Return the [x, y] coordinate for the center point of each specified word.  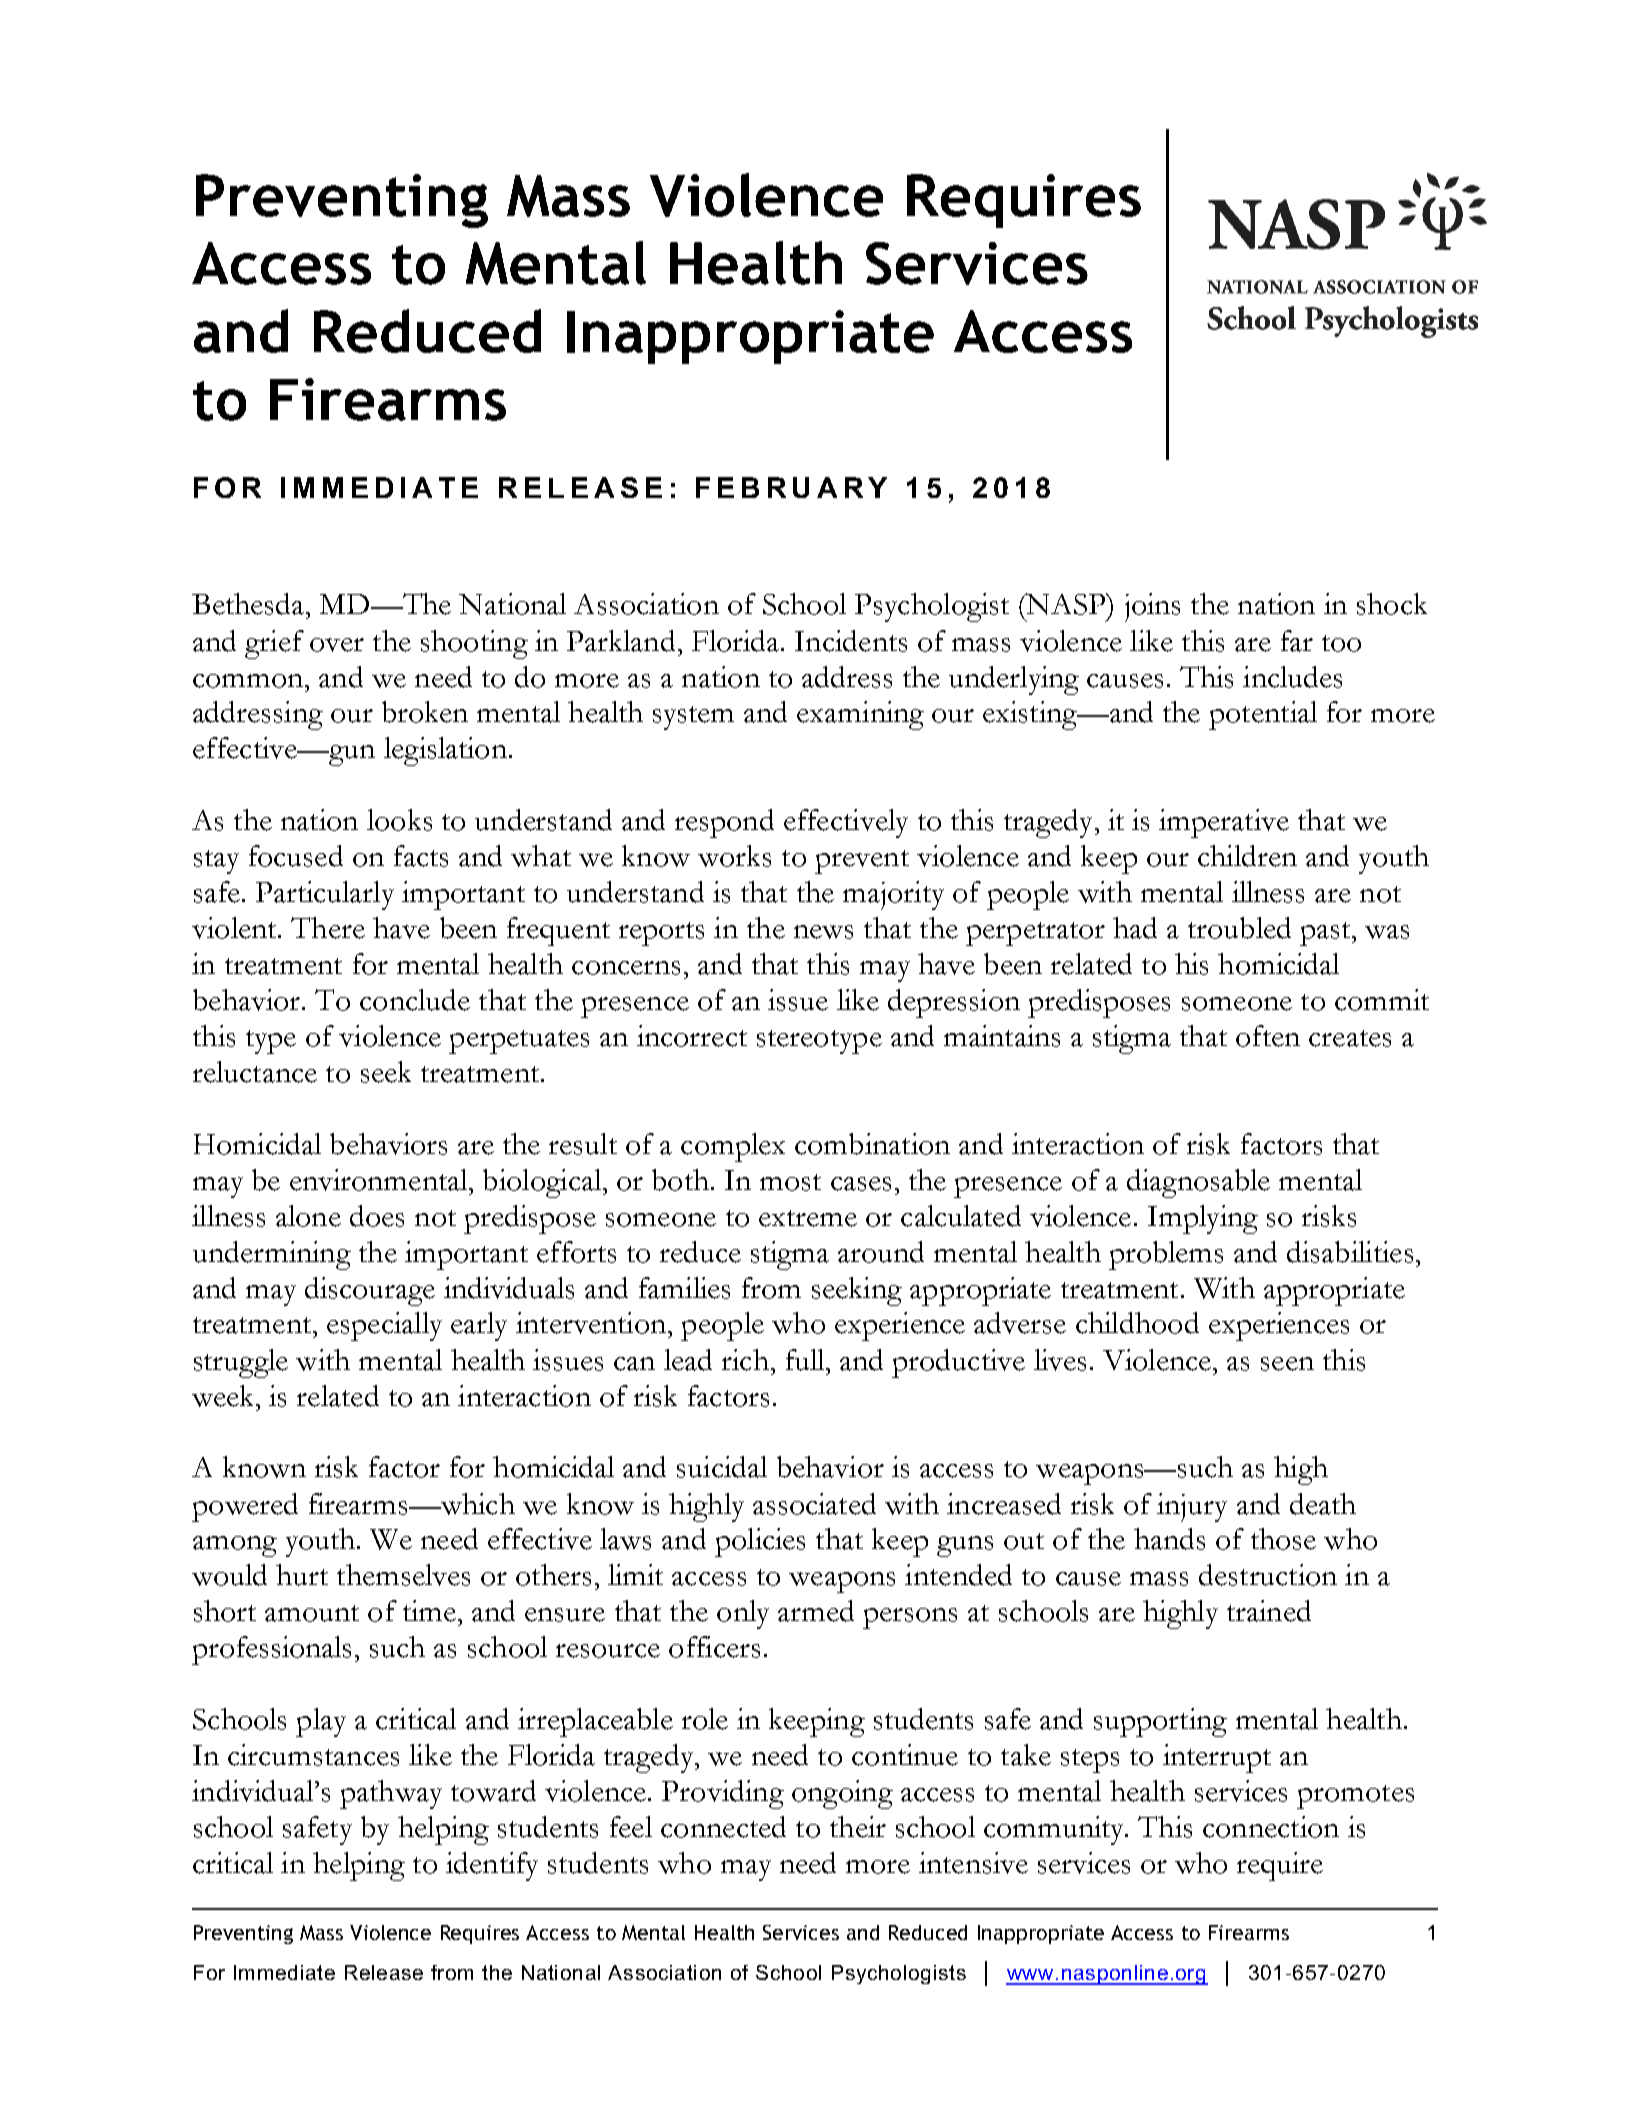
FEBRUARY [791, 487]
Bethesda [249, 604]
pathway [391, 1794]
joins [1152, 607]
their [858, 1827]
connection [1271, 1827]
